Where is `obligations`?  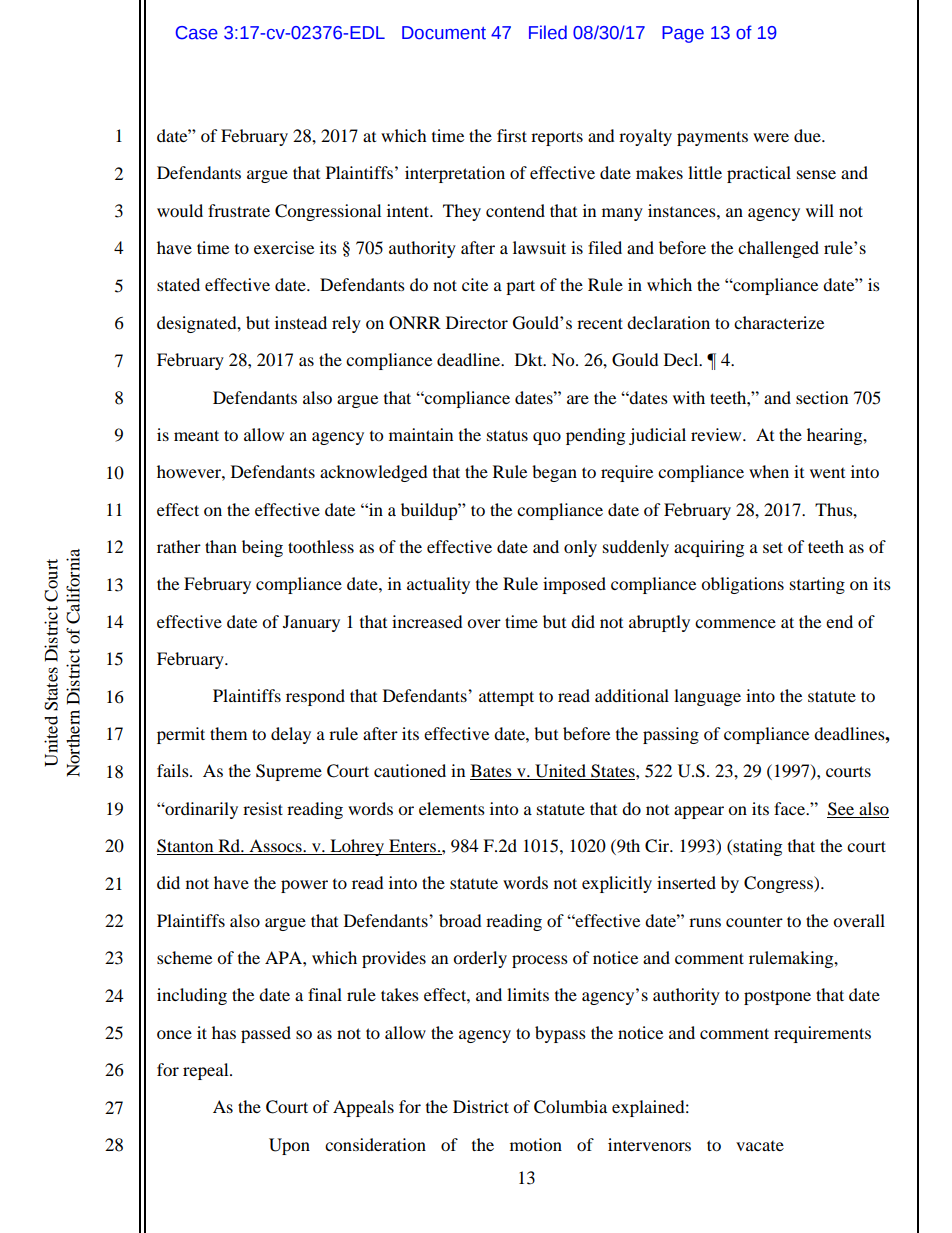 obligations is located at coordinates (742, 585).
